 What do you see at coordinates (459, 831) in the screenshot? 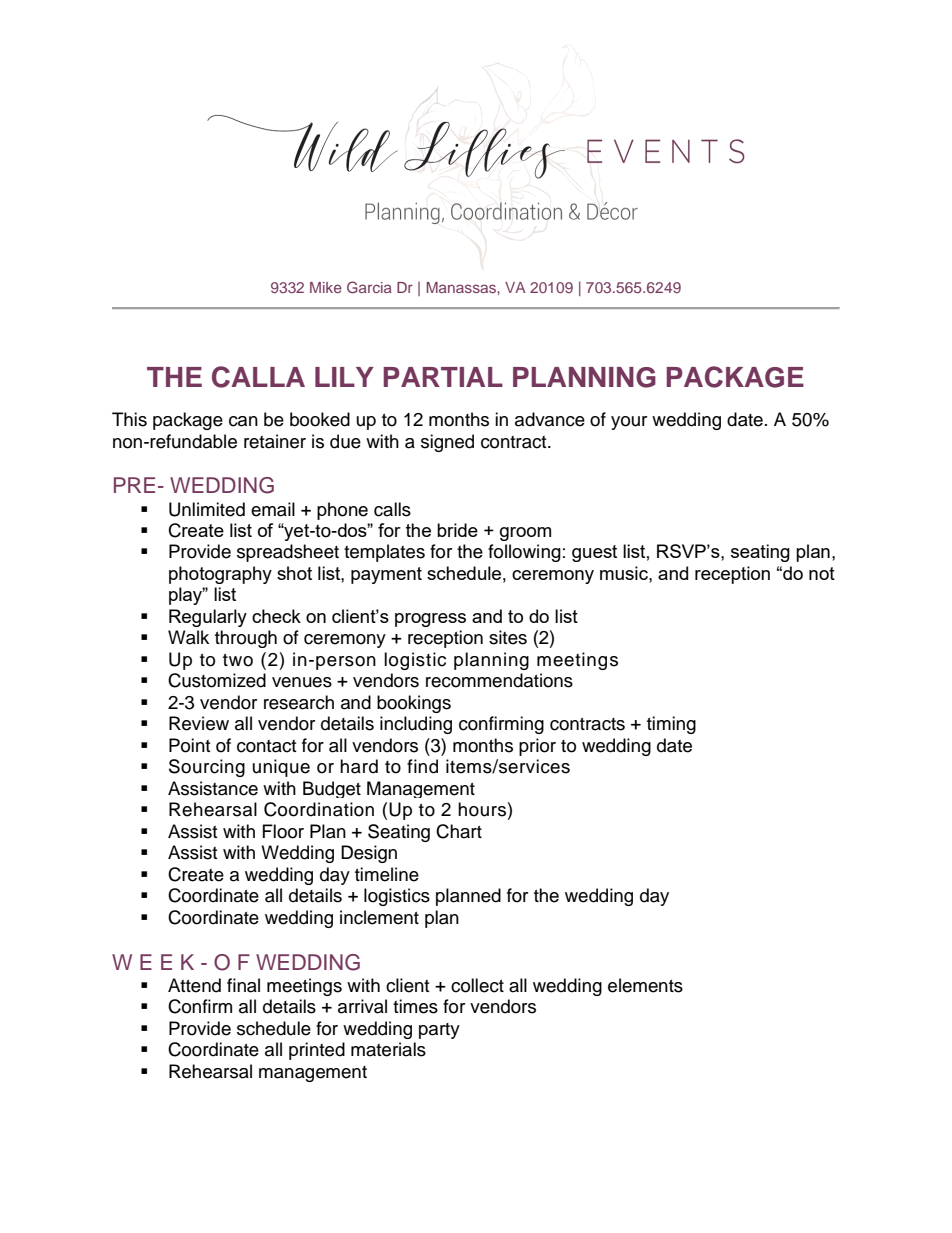
I see `Chart` at bounding box center [459, 831].
